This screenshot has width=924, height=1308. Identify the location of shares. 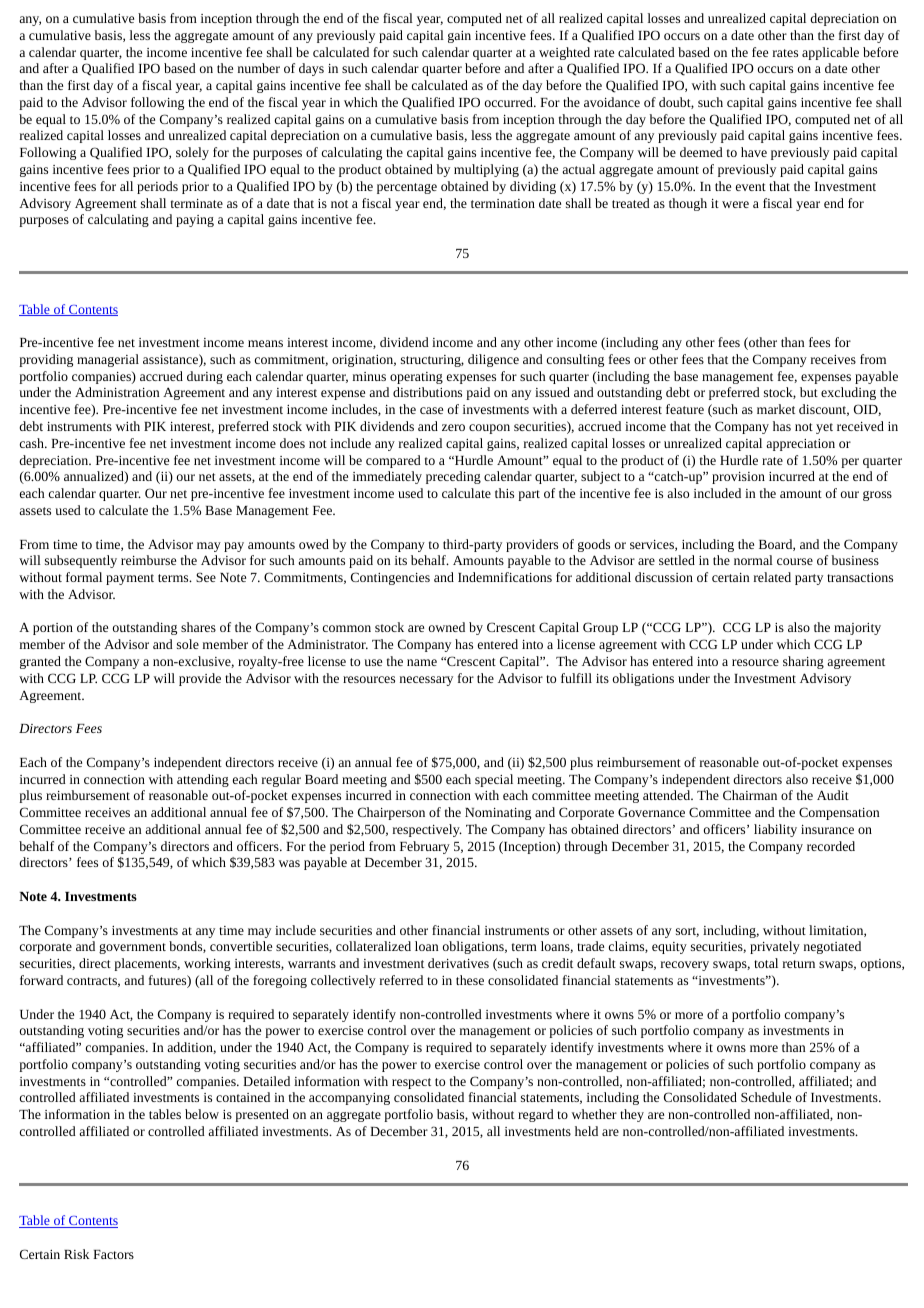
(198, 627).
